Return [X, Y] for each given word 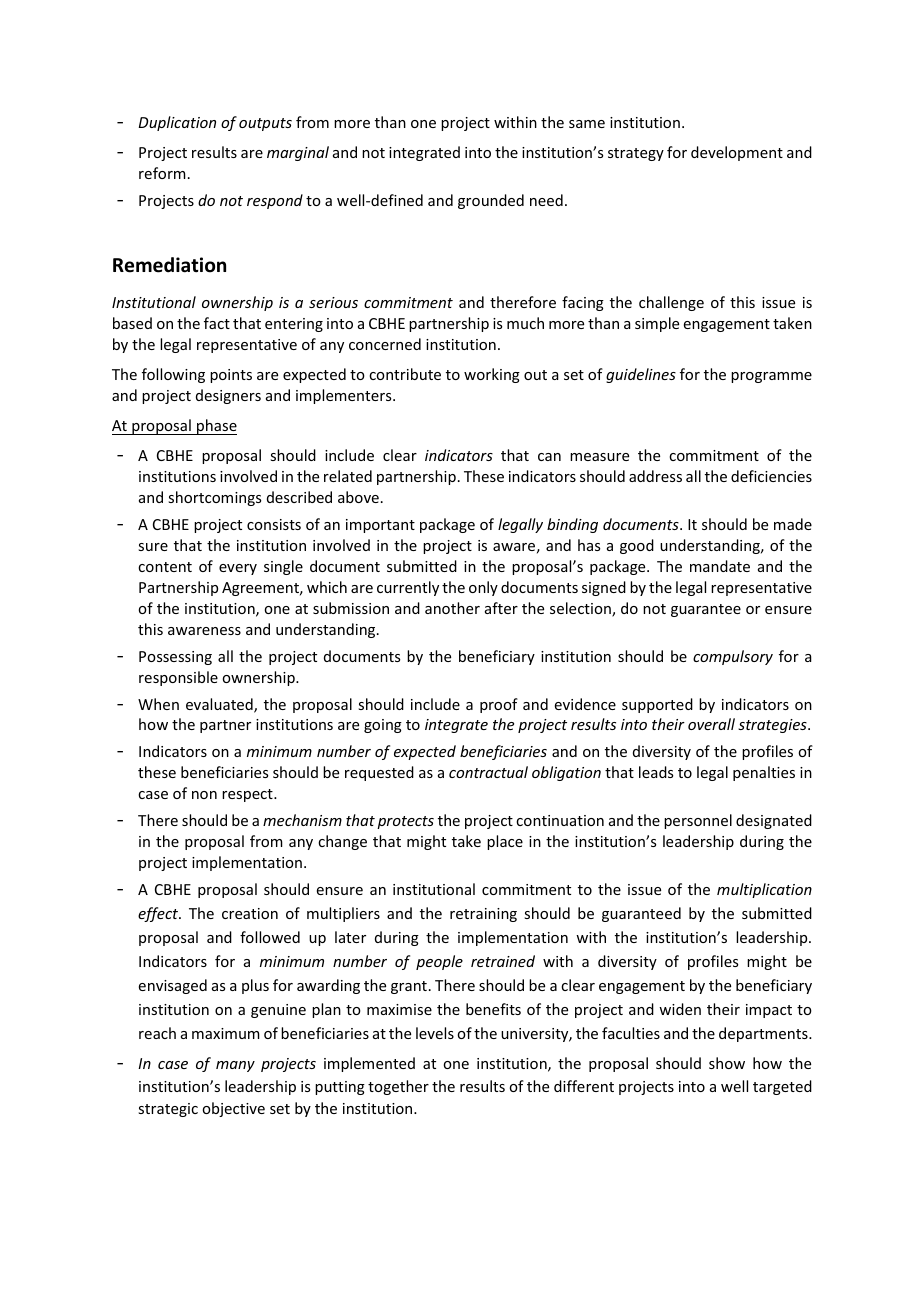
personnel [698, 821]
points [231, 376]
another [452, 608]
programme [771, 377]
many [235, 1066]
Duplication [177, 123]
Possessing [175, 658]
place [505, 842]
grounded [491, 201]
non [204, 795]
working [492, 375]
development [737, 153]
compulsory [733, 657]
